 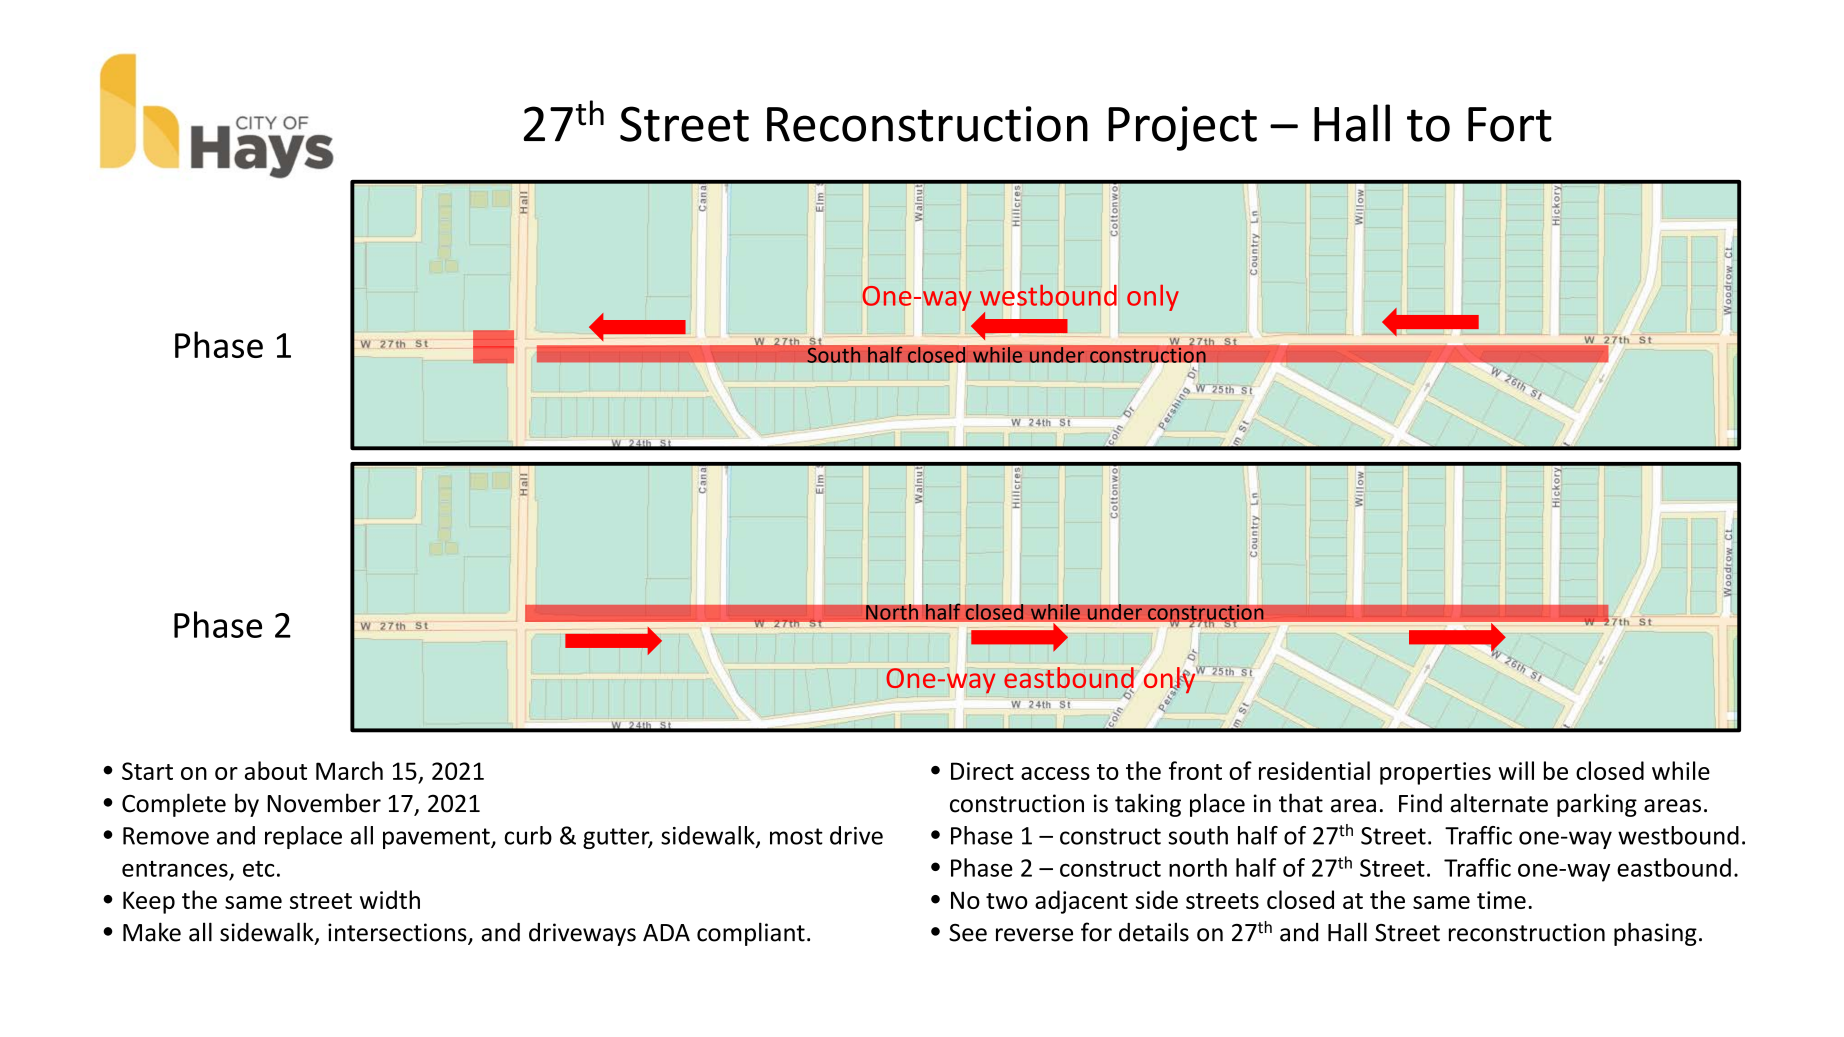 What do you see at coordinates (1055, 773) in the image?
I see `access` at bounding box center [1055, 773].
